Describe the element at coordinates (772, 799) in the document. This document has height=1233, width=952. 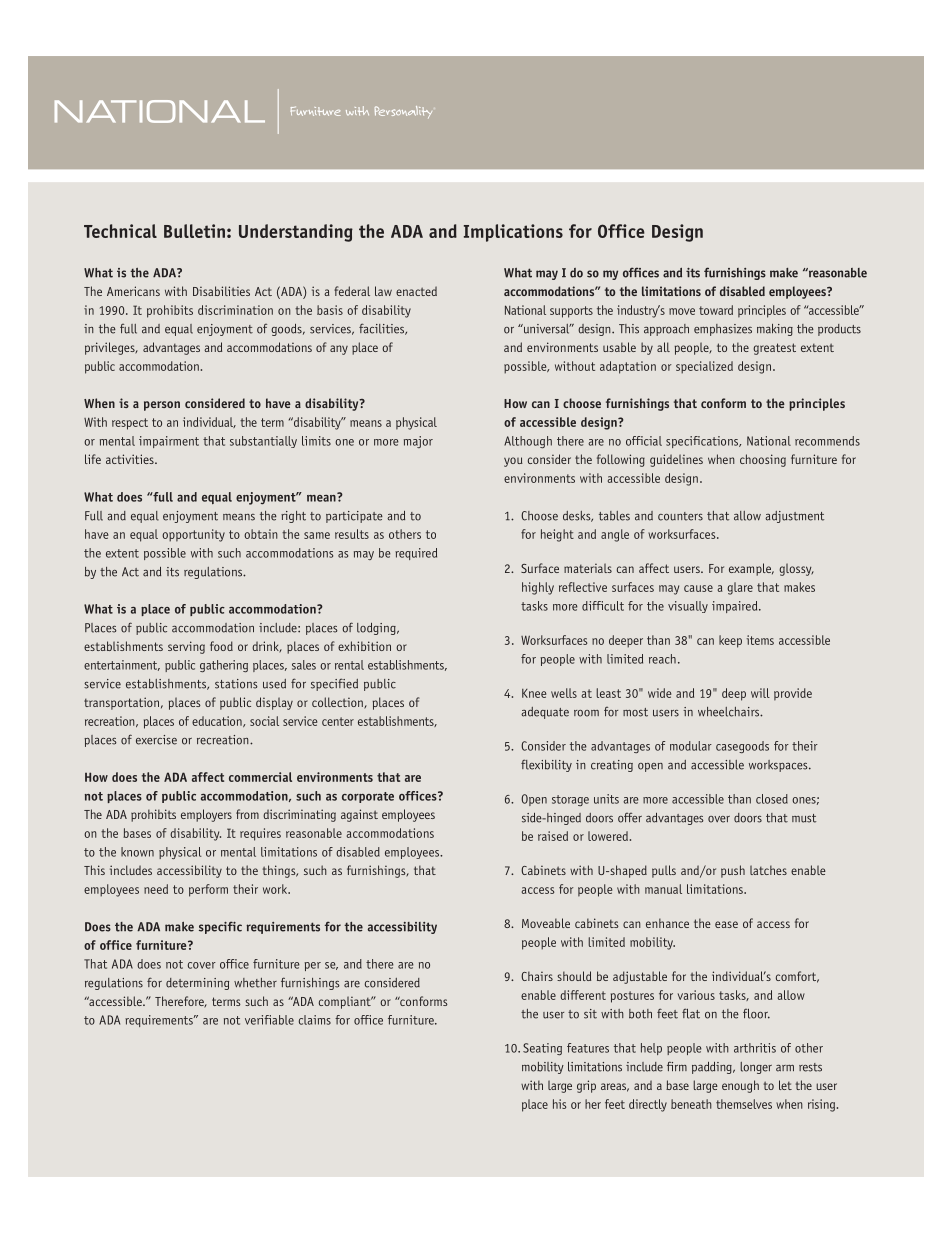
I see `closed` at that location.
